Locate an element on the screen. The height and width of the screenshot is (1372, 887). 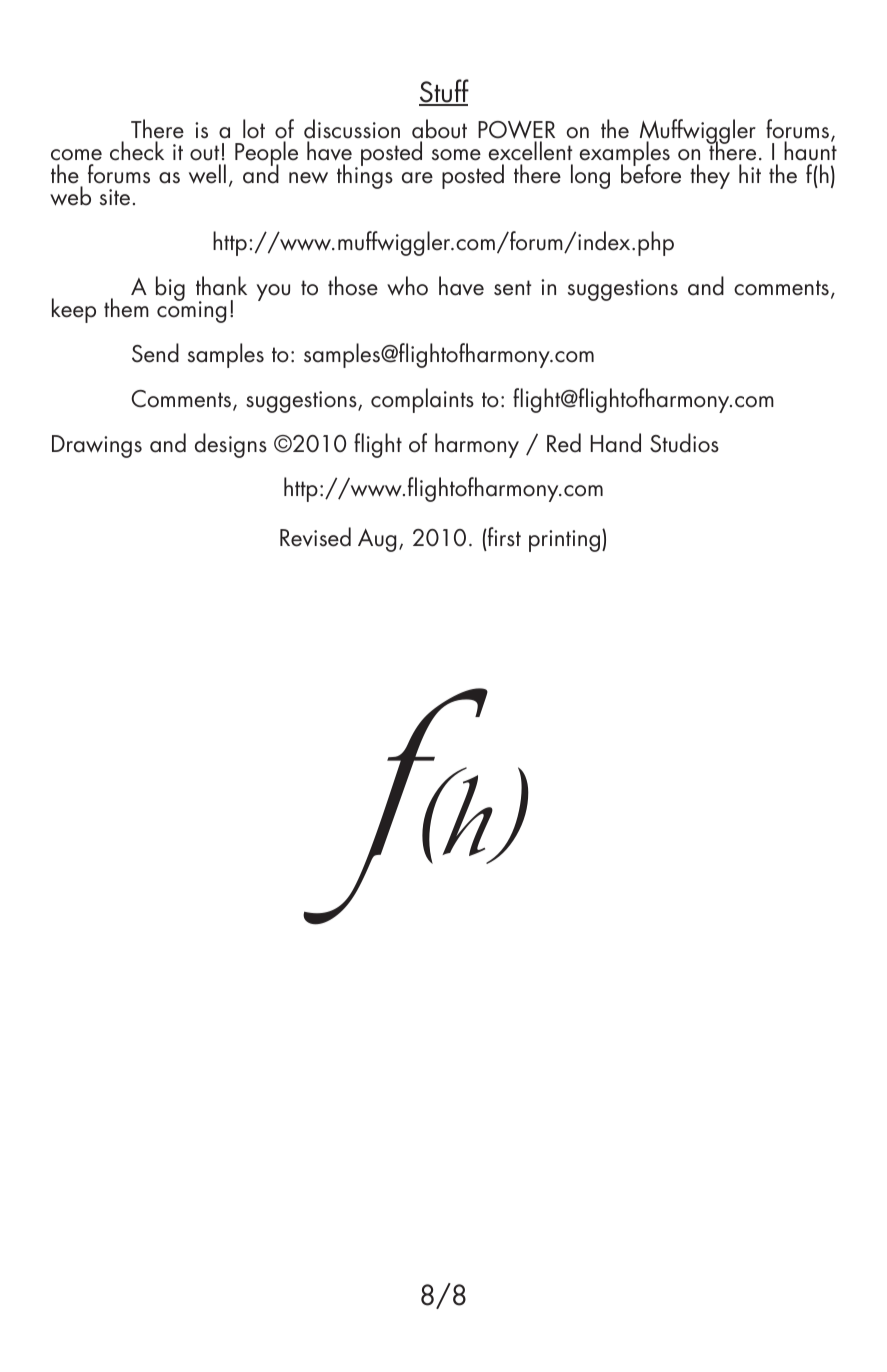
lot is located at coordinates (254, 129).
